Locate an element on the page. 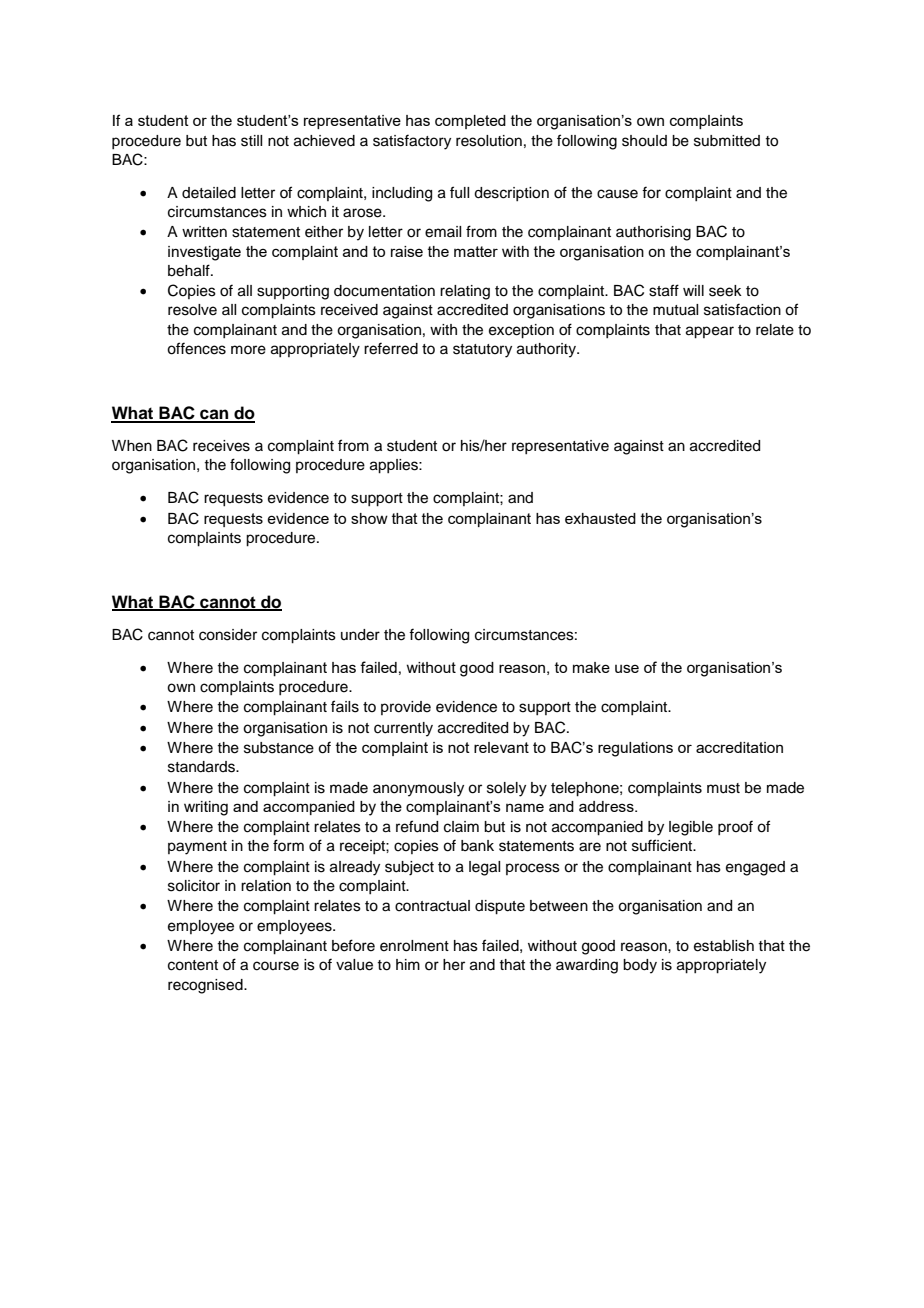  make is located at coordinates (591, 667).
